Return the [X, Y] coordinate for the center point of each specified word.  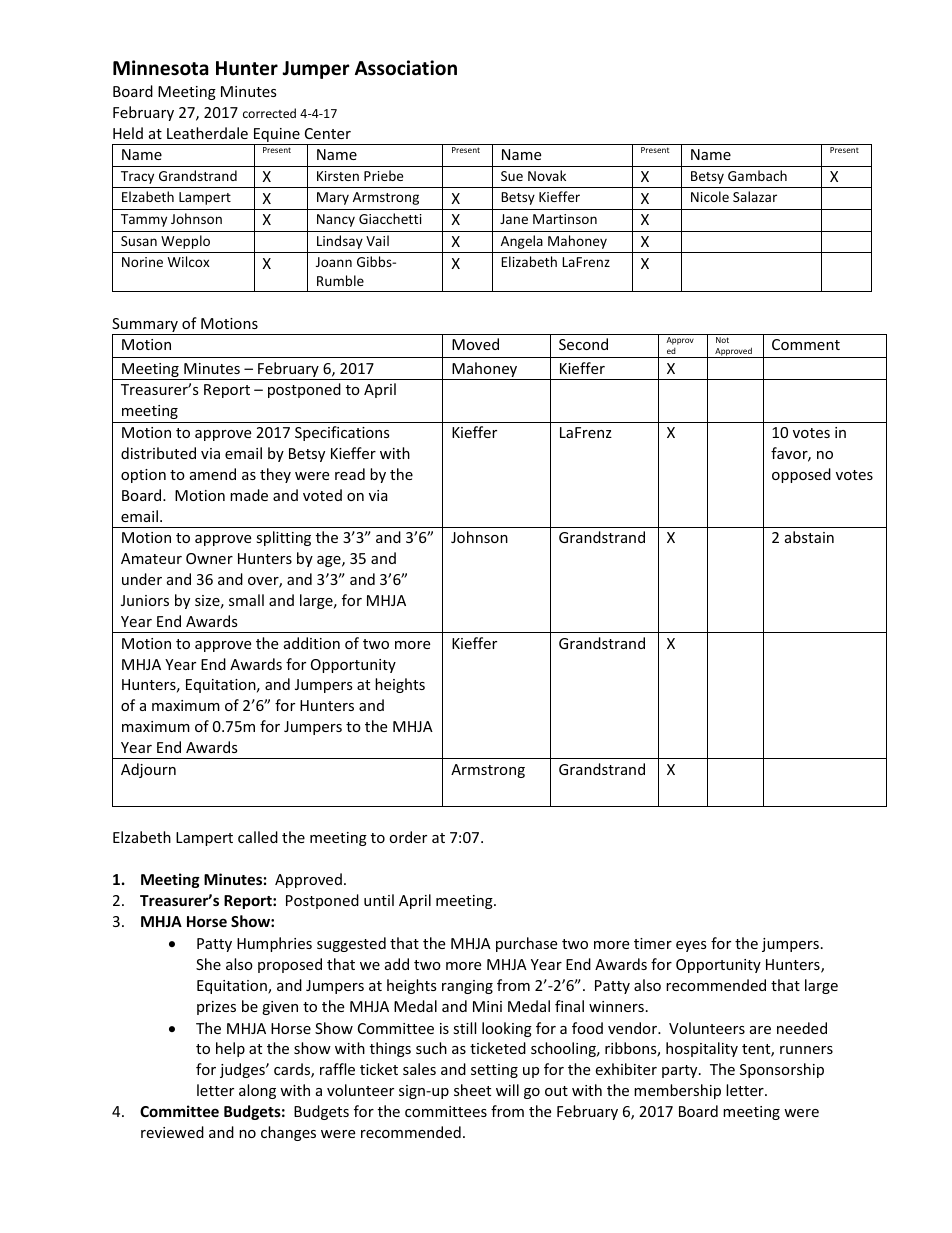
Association [406, 68]
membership [677, 1091]
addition [312, 643]
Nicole [710, 196]
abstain [809, 537]
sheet [472, 1090]
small [246, 600]
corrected [269, 113]
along [257, 1091]
